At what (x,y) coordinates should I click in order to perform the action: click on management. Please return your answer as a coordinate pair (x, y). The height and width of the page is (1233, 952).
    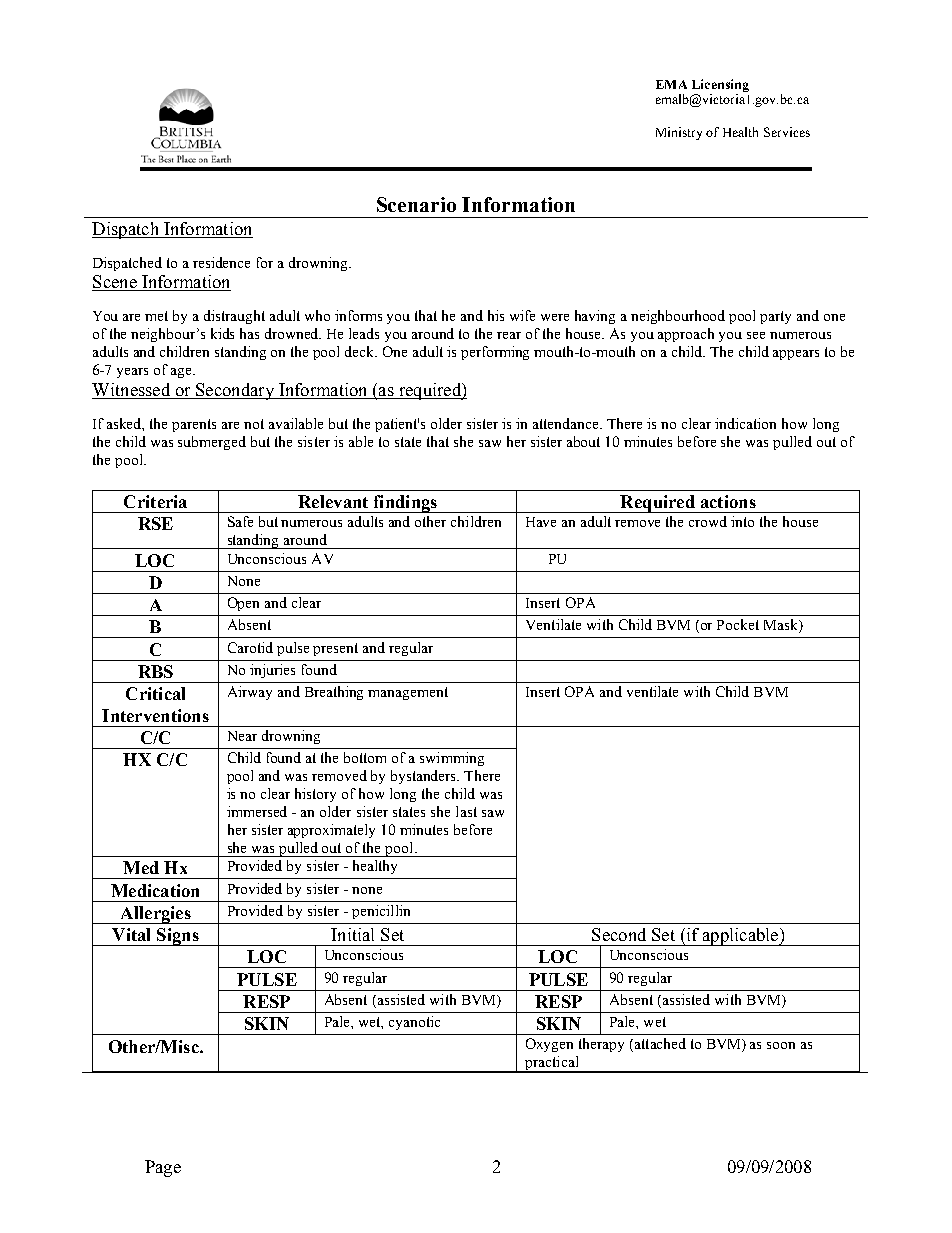
    Looking at the image, I should click on (408, 693).
